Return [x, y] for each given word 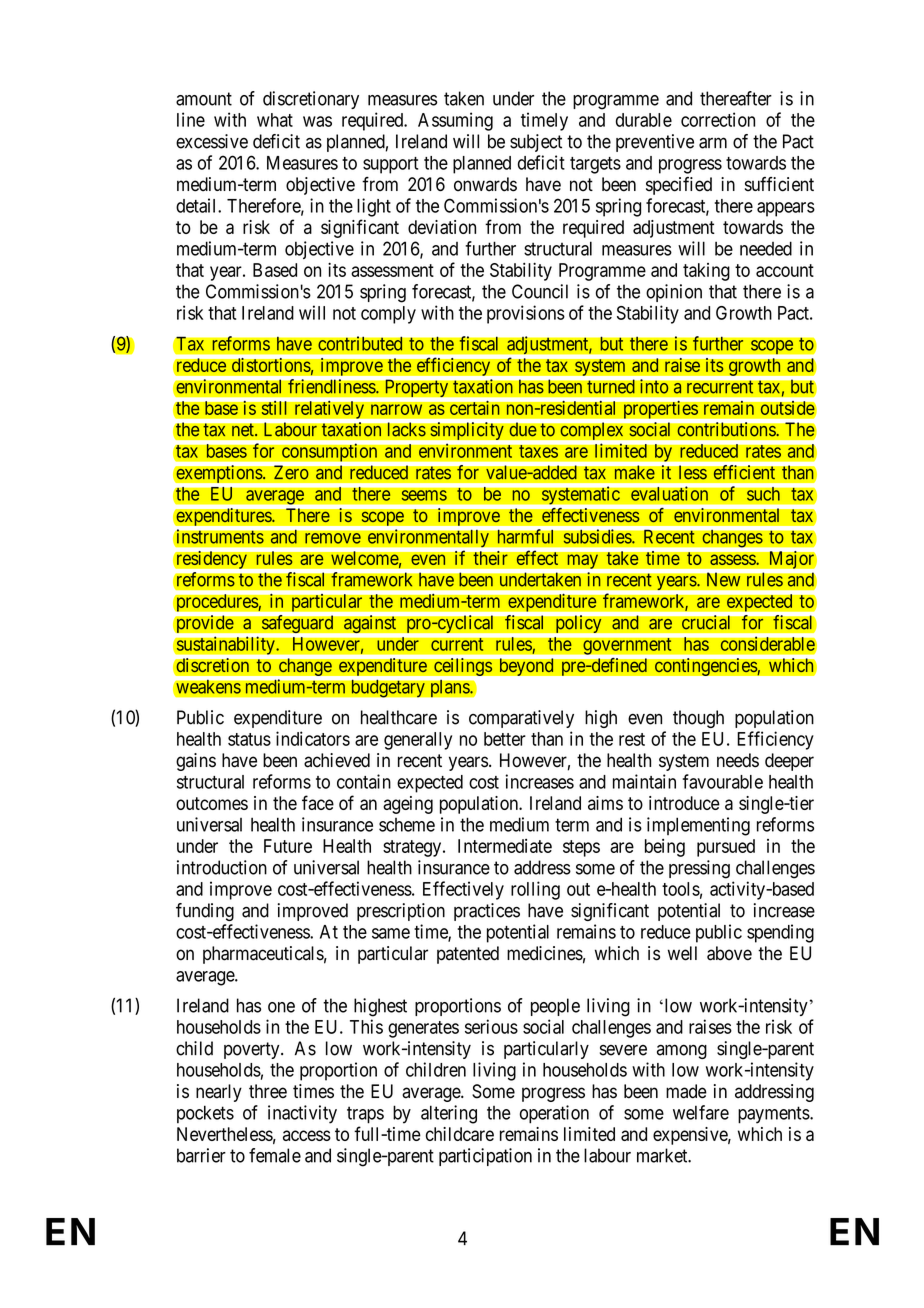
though [698, 719]
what [275, 120]
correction [718, 119]
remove [333, 538]
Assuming [455, 121]
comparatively [521, 719]
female [275, 1155]
